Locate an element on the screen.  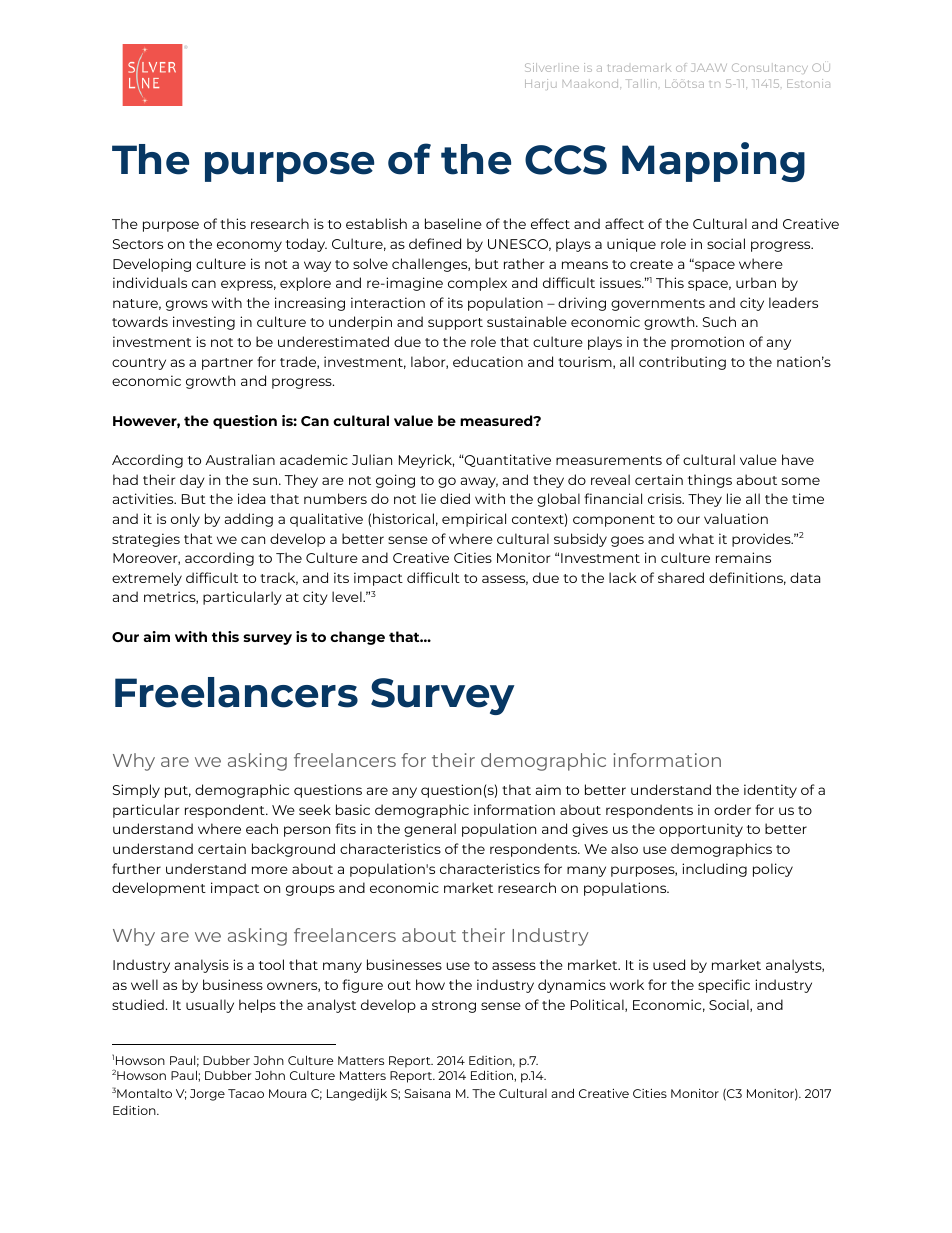
support is located at coordinates (455, 324).
